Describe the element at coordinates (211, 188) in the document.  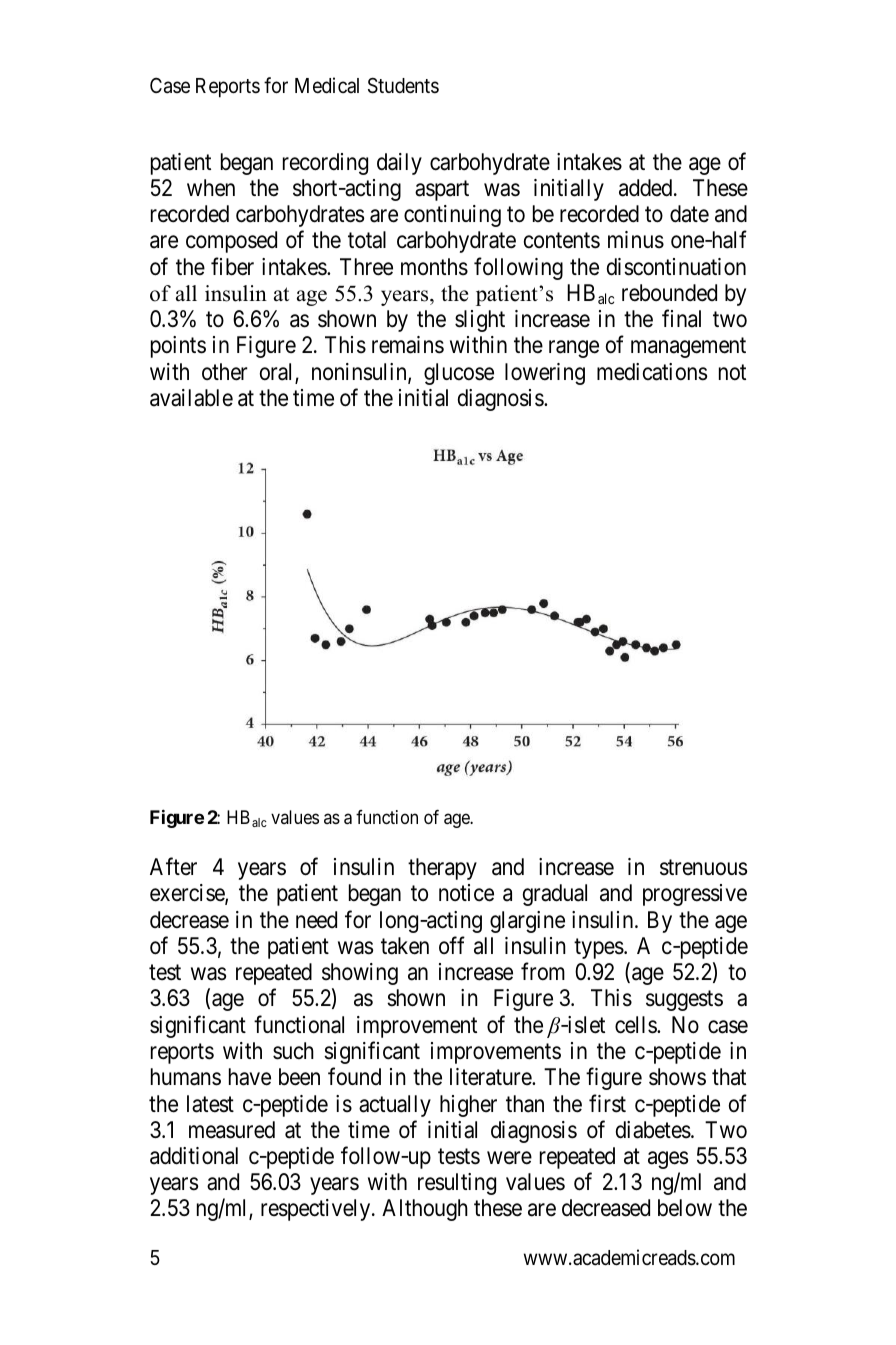
I see `when` at that location.
